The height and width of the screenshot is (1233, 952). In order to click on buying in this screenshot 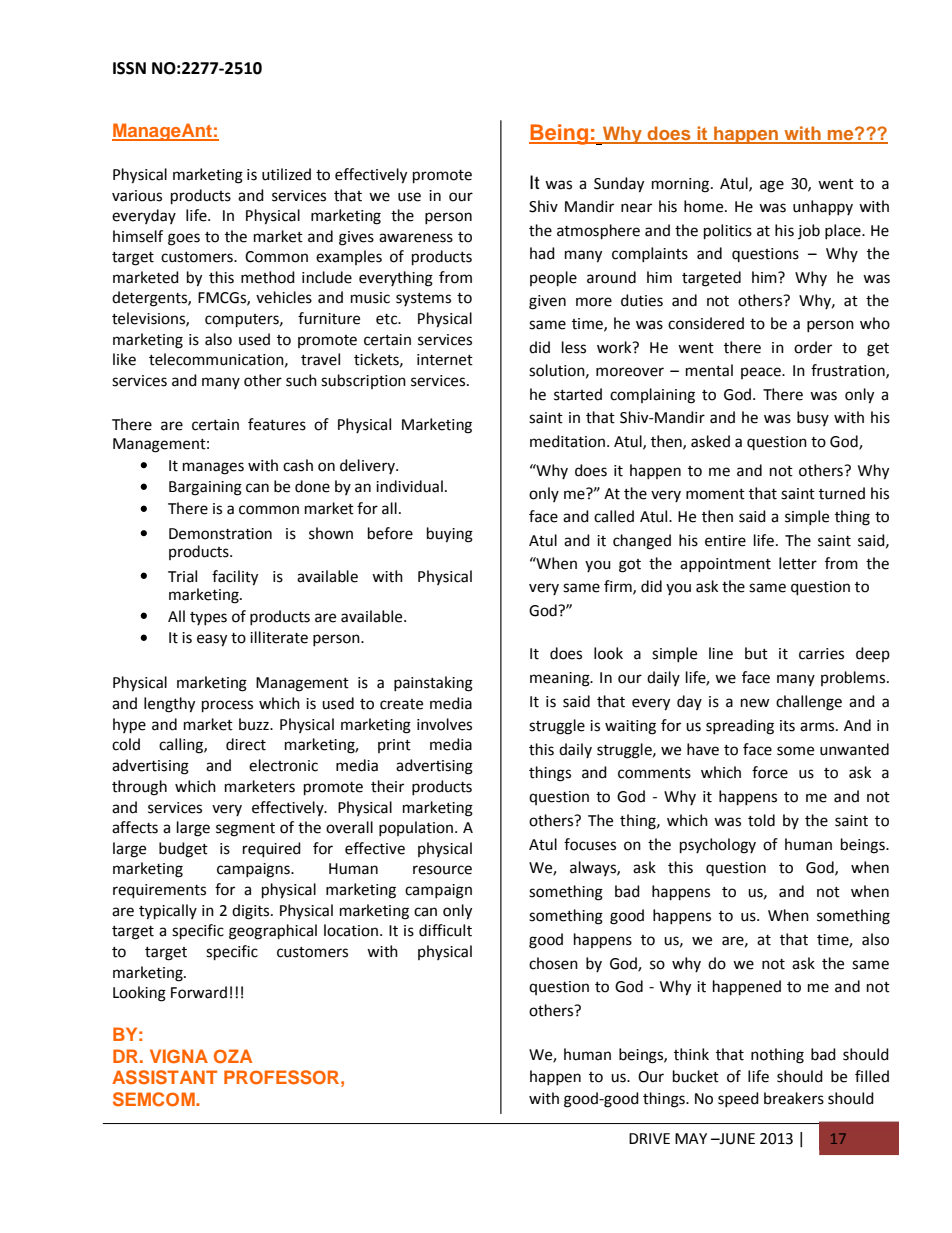, I will do `click(450, 535)`.
